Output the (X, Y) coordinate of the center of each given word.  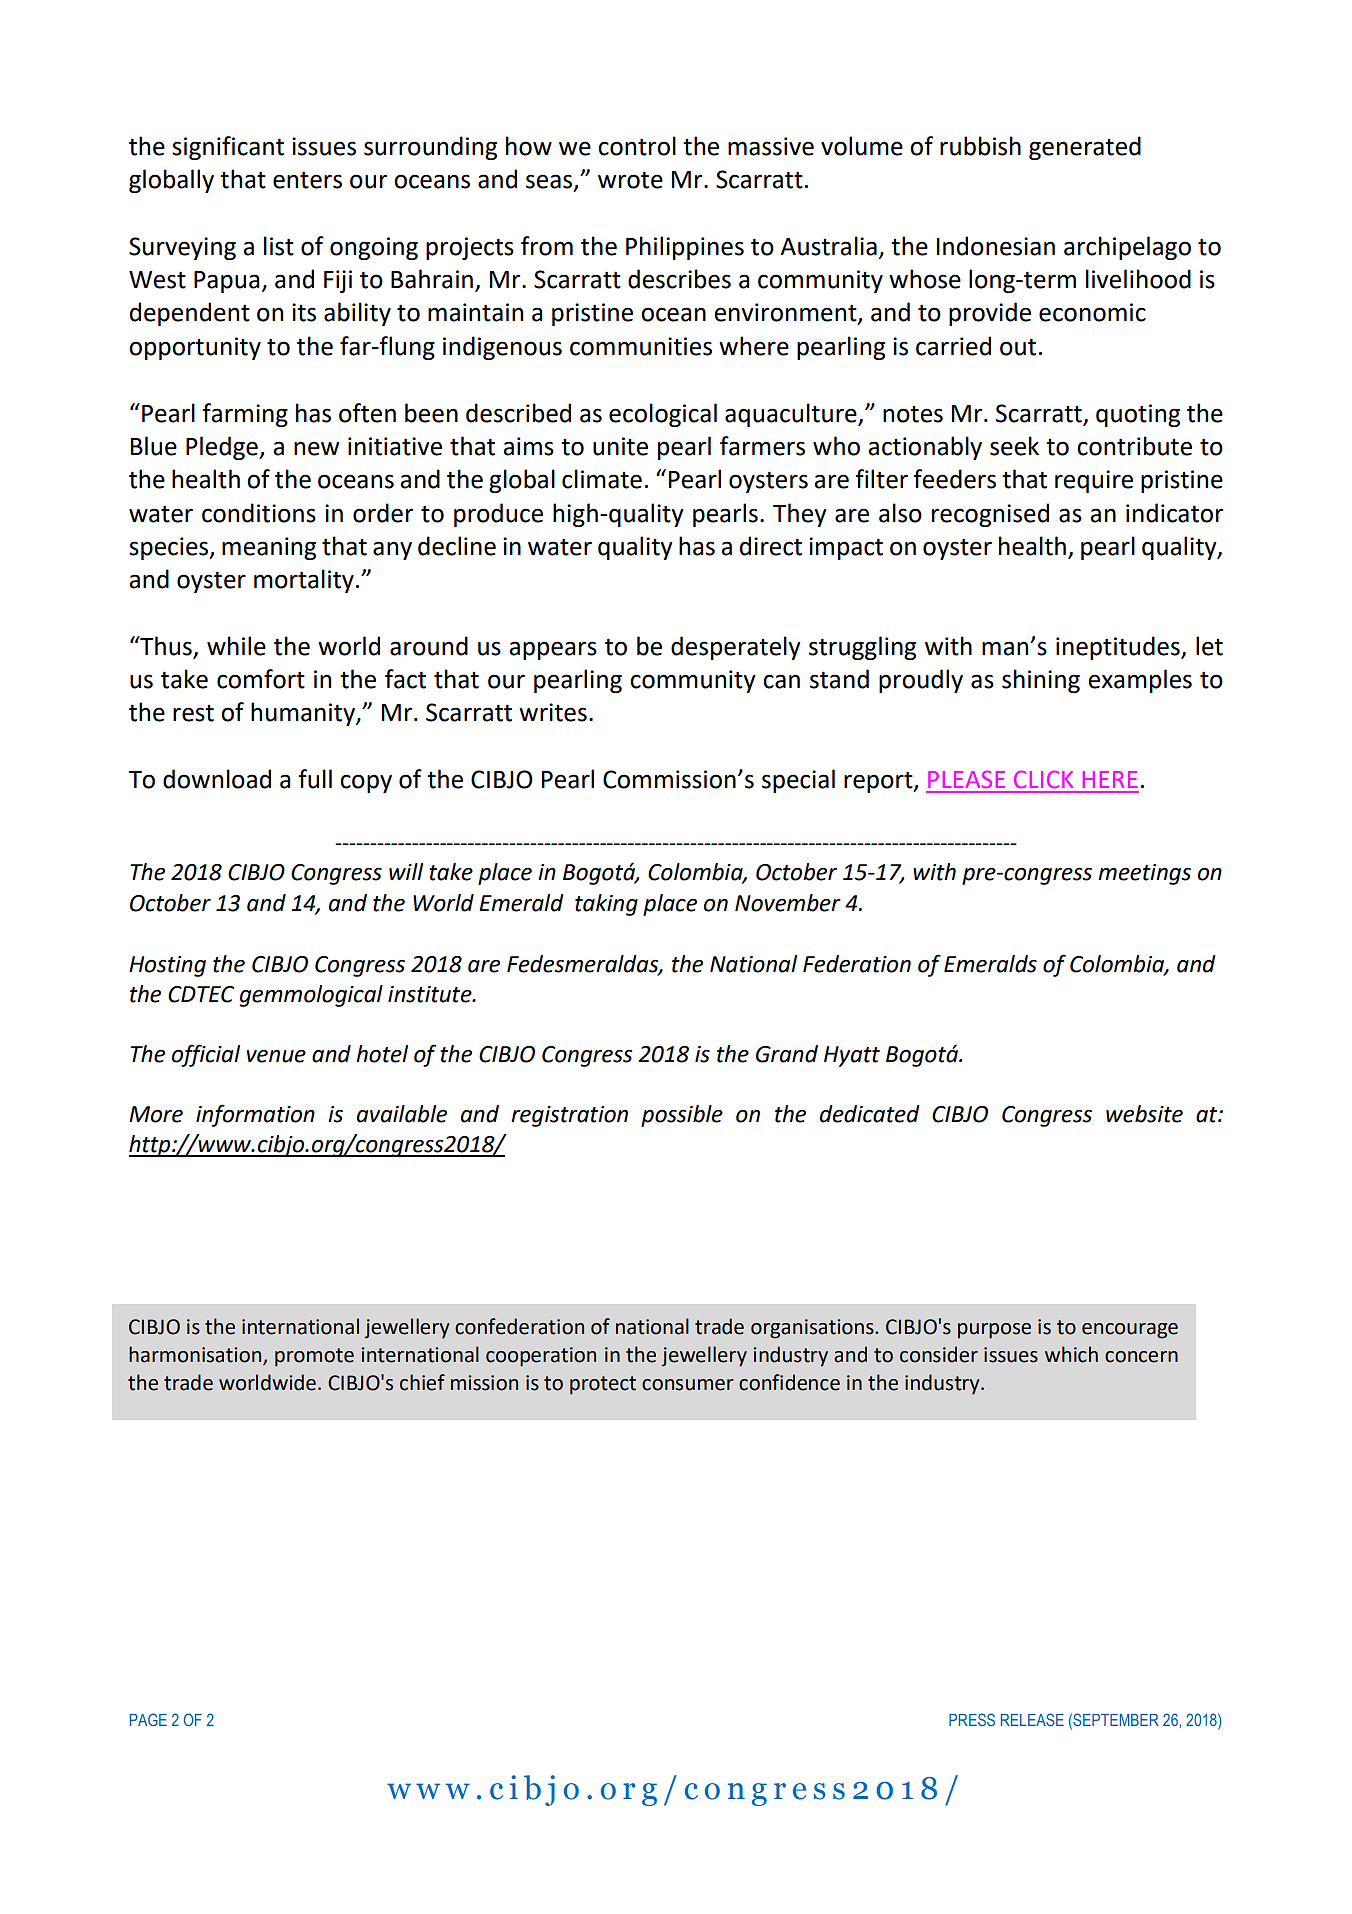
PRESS (972, 1719)
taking (606, 905)
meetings (1144, 874)
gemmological (311, 996)
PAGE (148, 1719)
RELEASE (1032, 1719)
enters (307, 180)
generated (1085, 148)
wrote (630, 180)
